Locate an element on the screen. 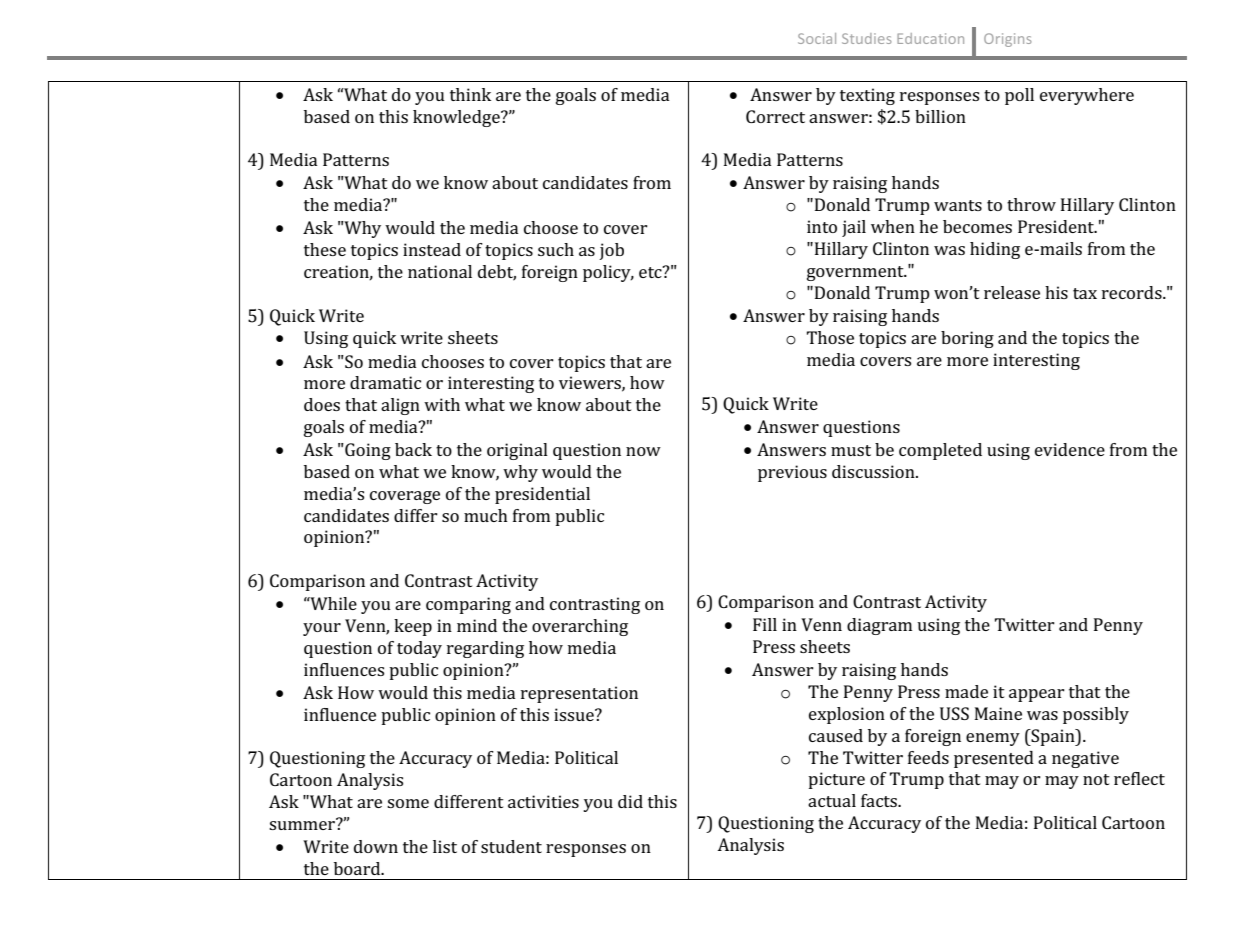 The width and height of the screenshot is (1233, 952). comparing is located at coordinates (468, 605).
